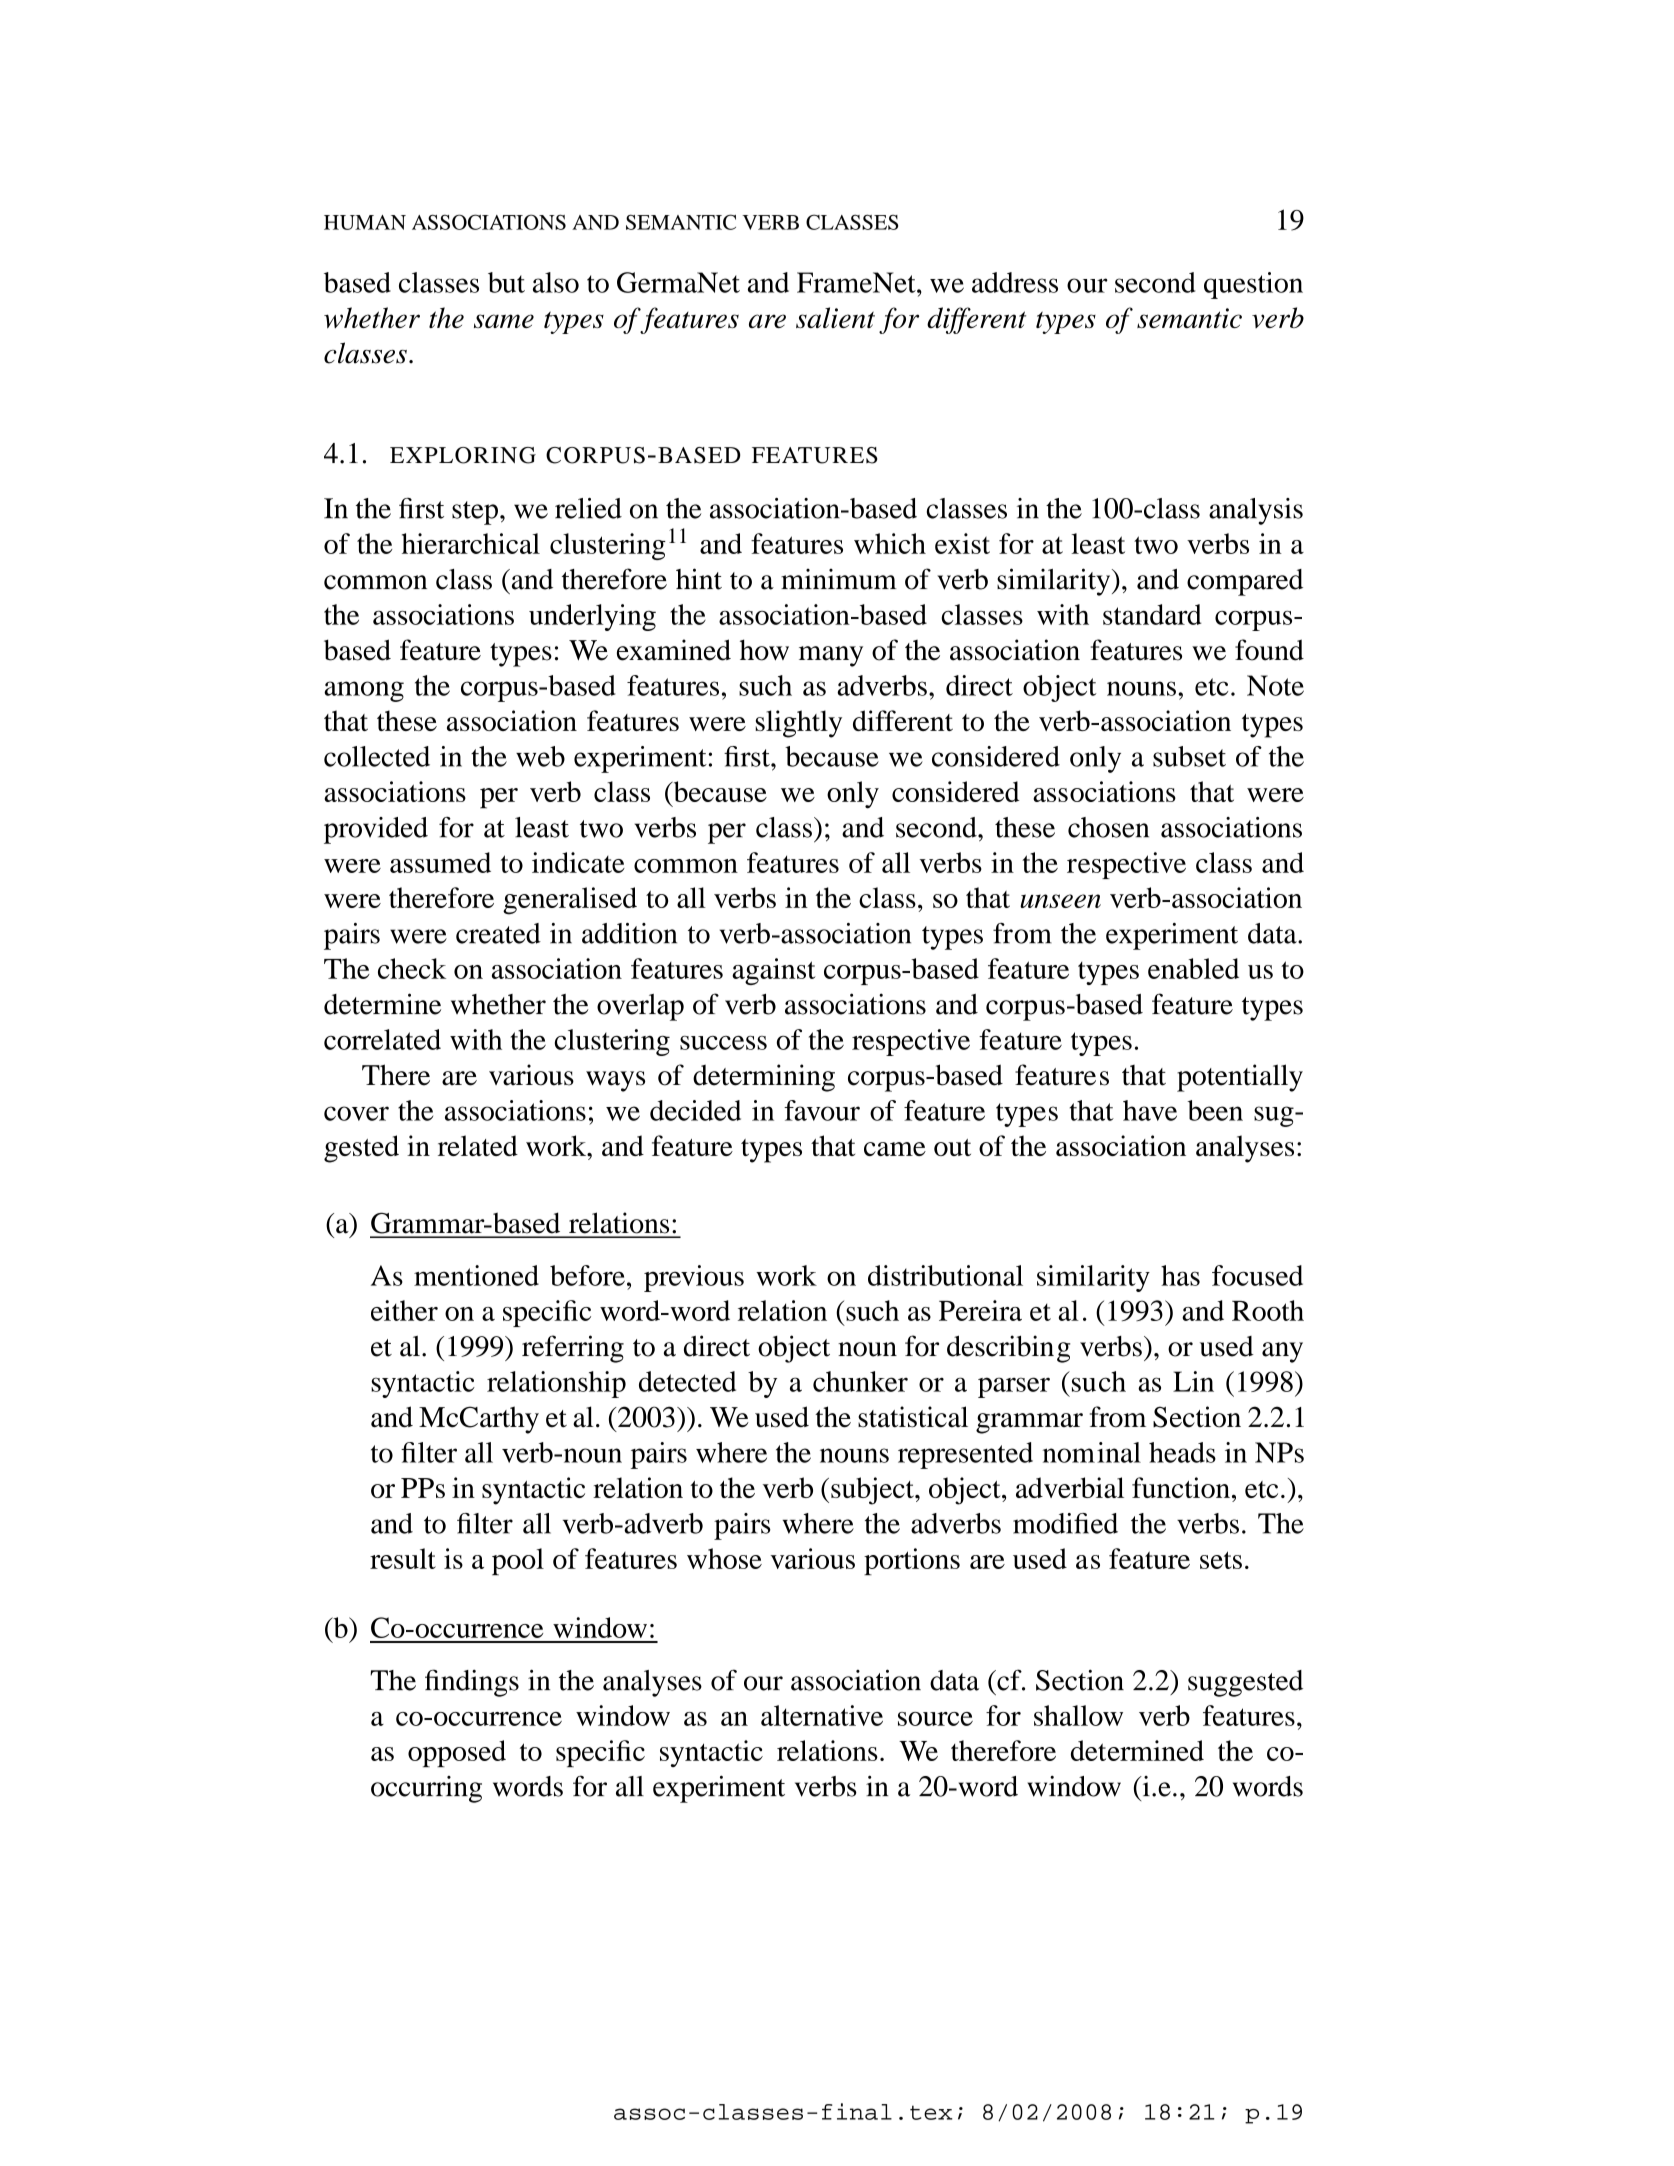 The width and height of the page is (1674, 2166). Describe the element at coordinates (1253, 285) in the page. I see `question` at that location.
